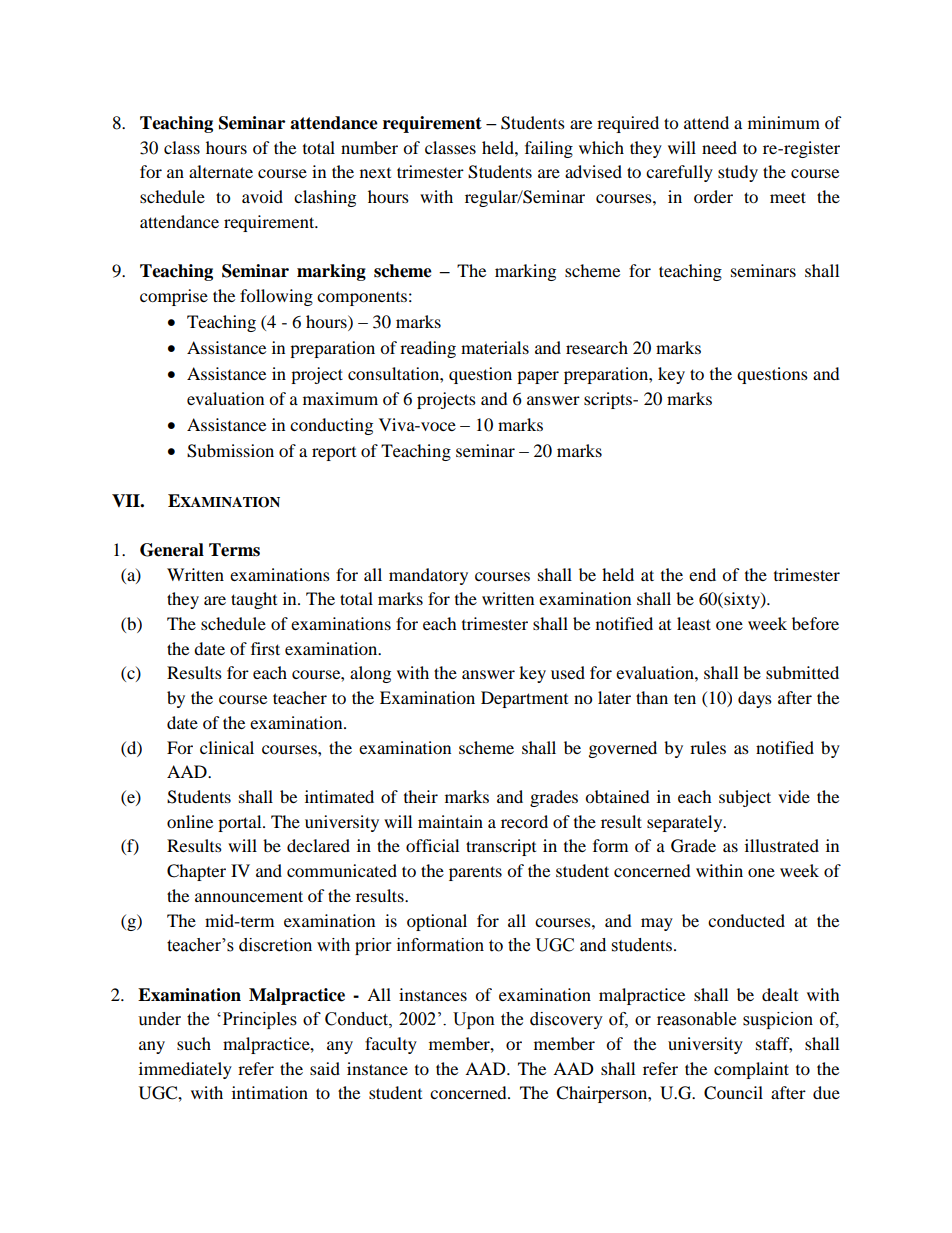 The width and height of the screenshot is (952, 1233). What do you see at coordinates (474, 1020) in the screenshot?
I see `Upon` at bounding box center [474, 1020].
